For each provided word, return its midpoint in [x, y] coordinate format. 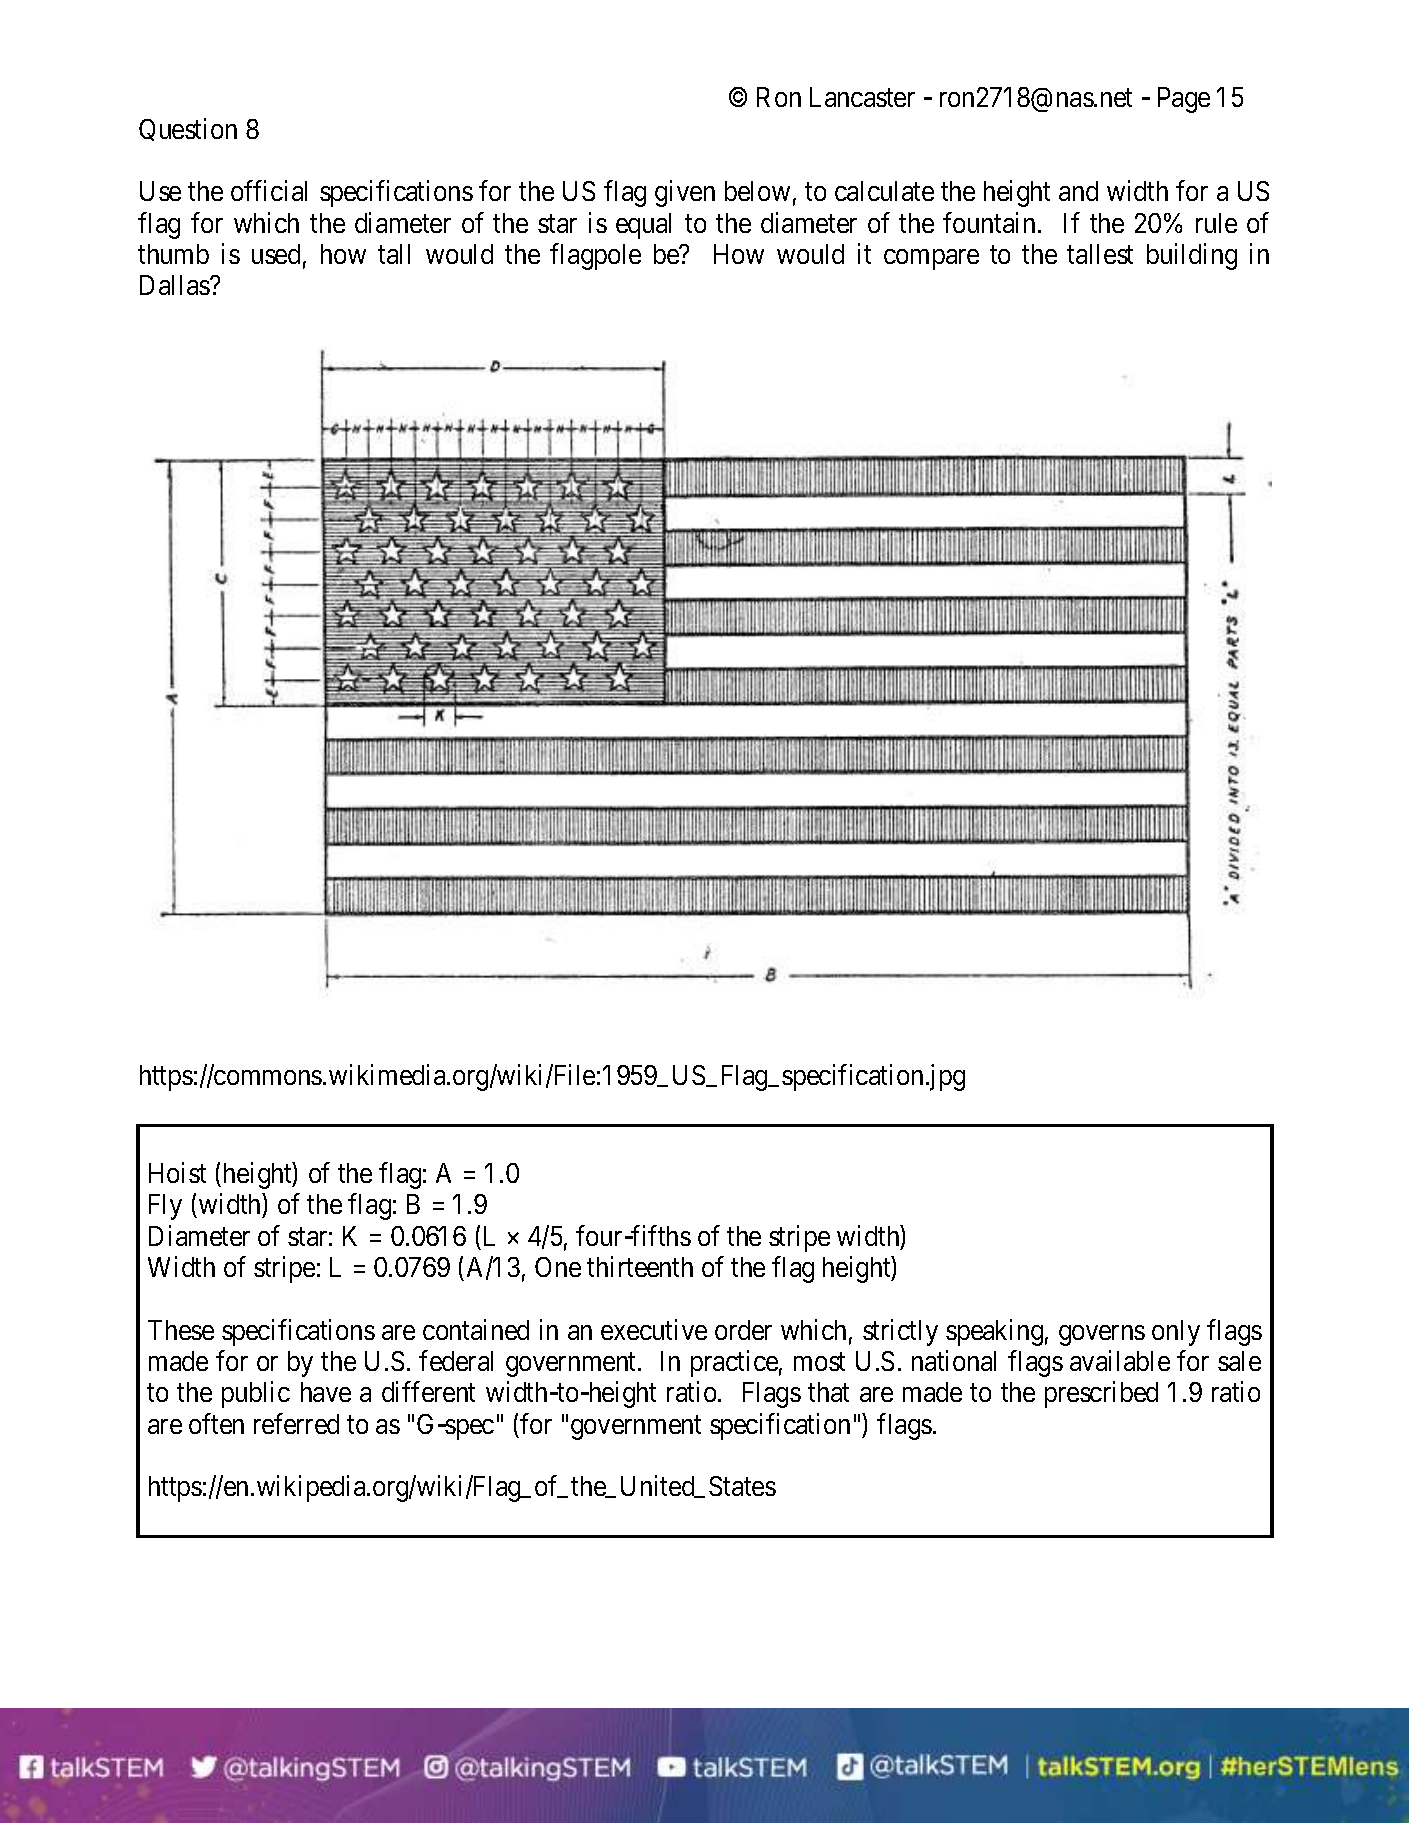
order [743, 1330]
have [326, 1392]
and [1078, 191]
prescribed [1101, 1395]
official [269, 190]
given [685, 193]
